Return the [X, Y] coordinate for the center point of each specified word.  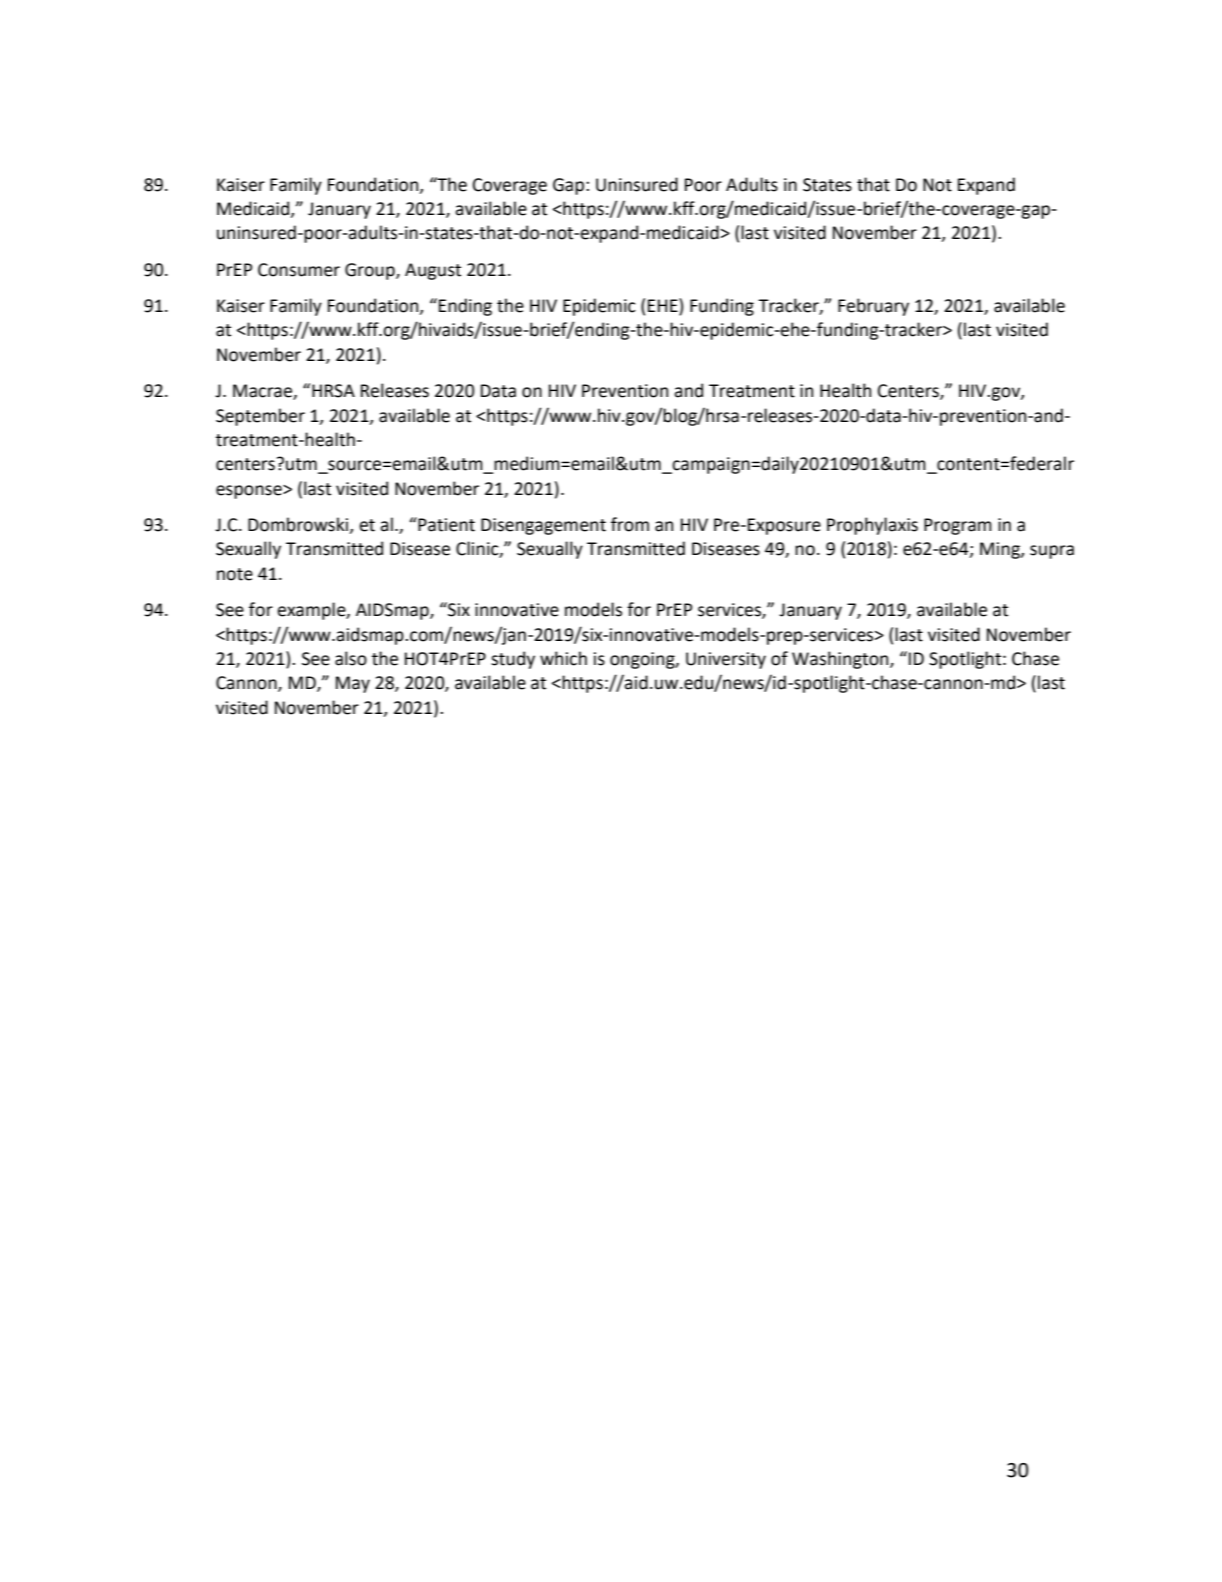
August [433, 271]
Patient [445, 524]
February [873, 307]
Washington [841, 660]
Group [371, 271]
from [630, 524]
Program [958, 526]
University [726, 660]
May [353, 684]
